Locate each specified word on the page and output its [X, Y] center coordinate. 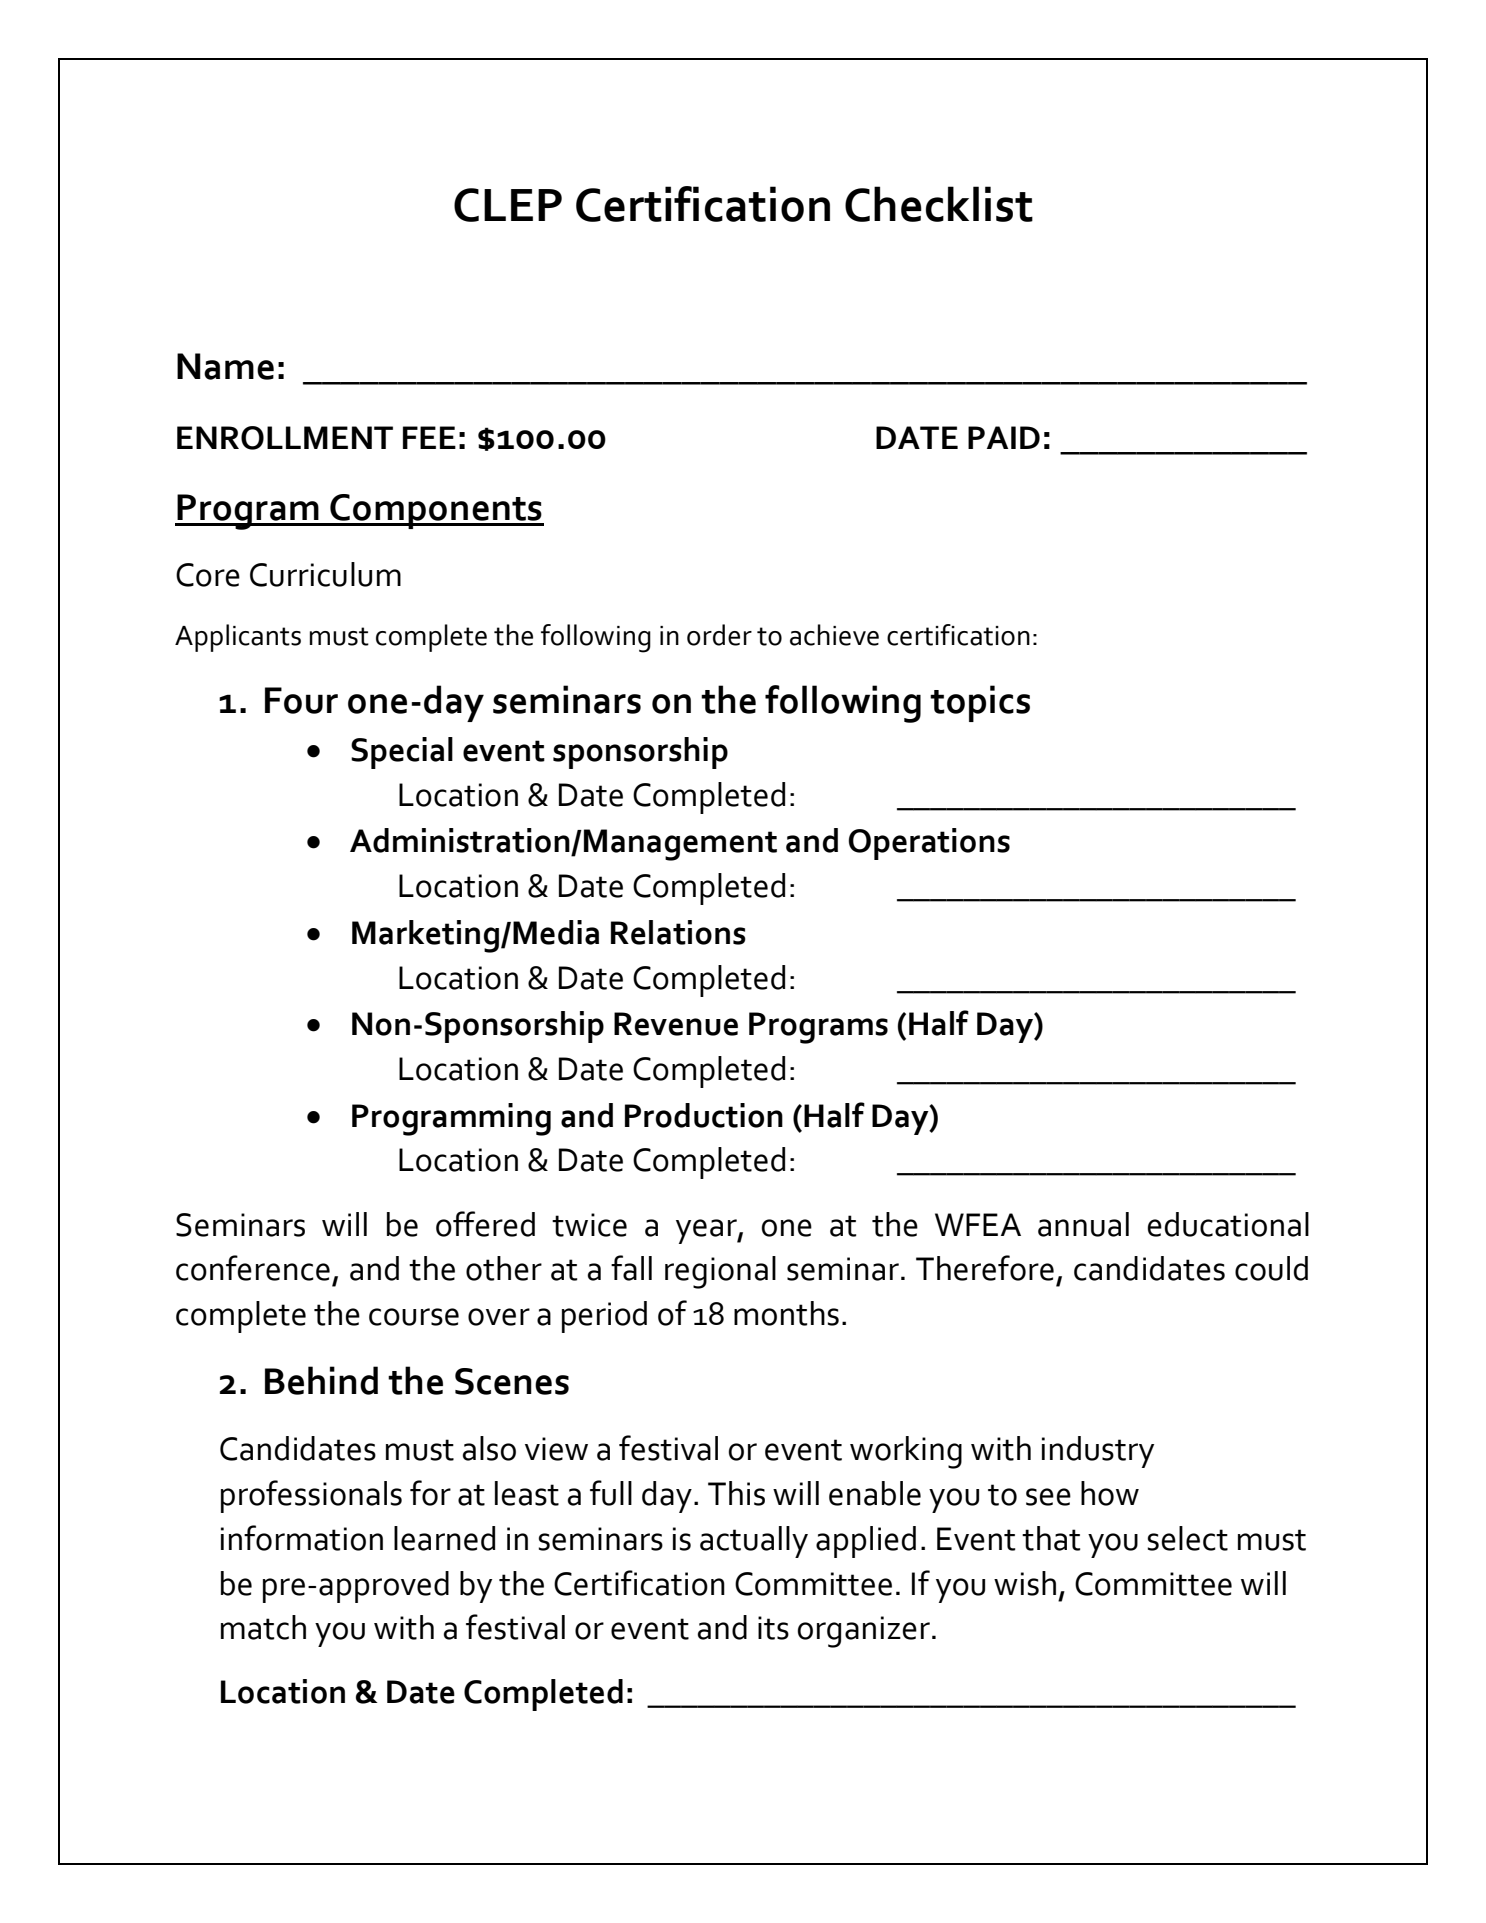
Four [301, 700]
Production [704, 1115]
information [302, 1538]
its [773, 1628]
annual [1083, 1224]
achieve [834, 635]
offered [485, 1224]
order [719, 635]
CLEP [508, 205]
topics [980, 703]
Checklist [939, 204]
